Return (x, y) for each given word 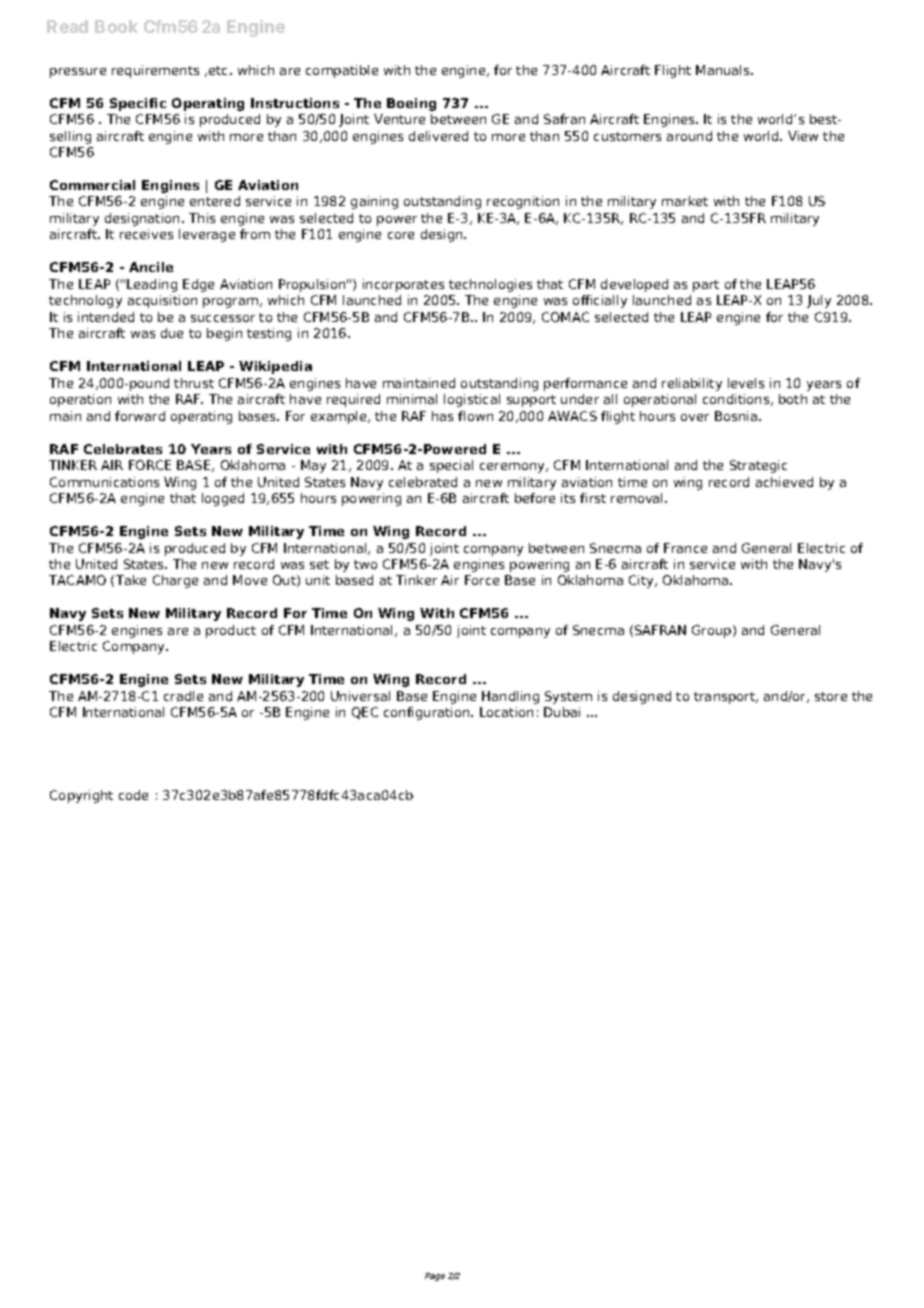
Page (435, 1277)
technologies (490, 285)
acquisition (162, 301)
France (685, 548)
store (831, 696)
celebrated (423, 482)
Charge (175, 581)
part (706, 286)
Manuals (724, 70)
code (133, 795)
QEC (365, 713)
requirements (155, 71)
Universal (360, 696)
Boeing (411, 104)
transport (725, 698)
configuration (428, 713)
